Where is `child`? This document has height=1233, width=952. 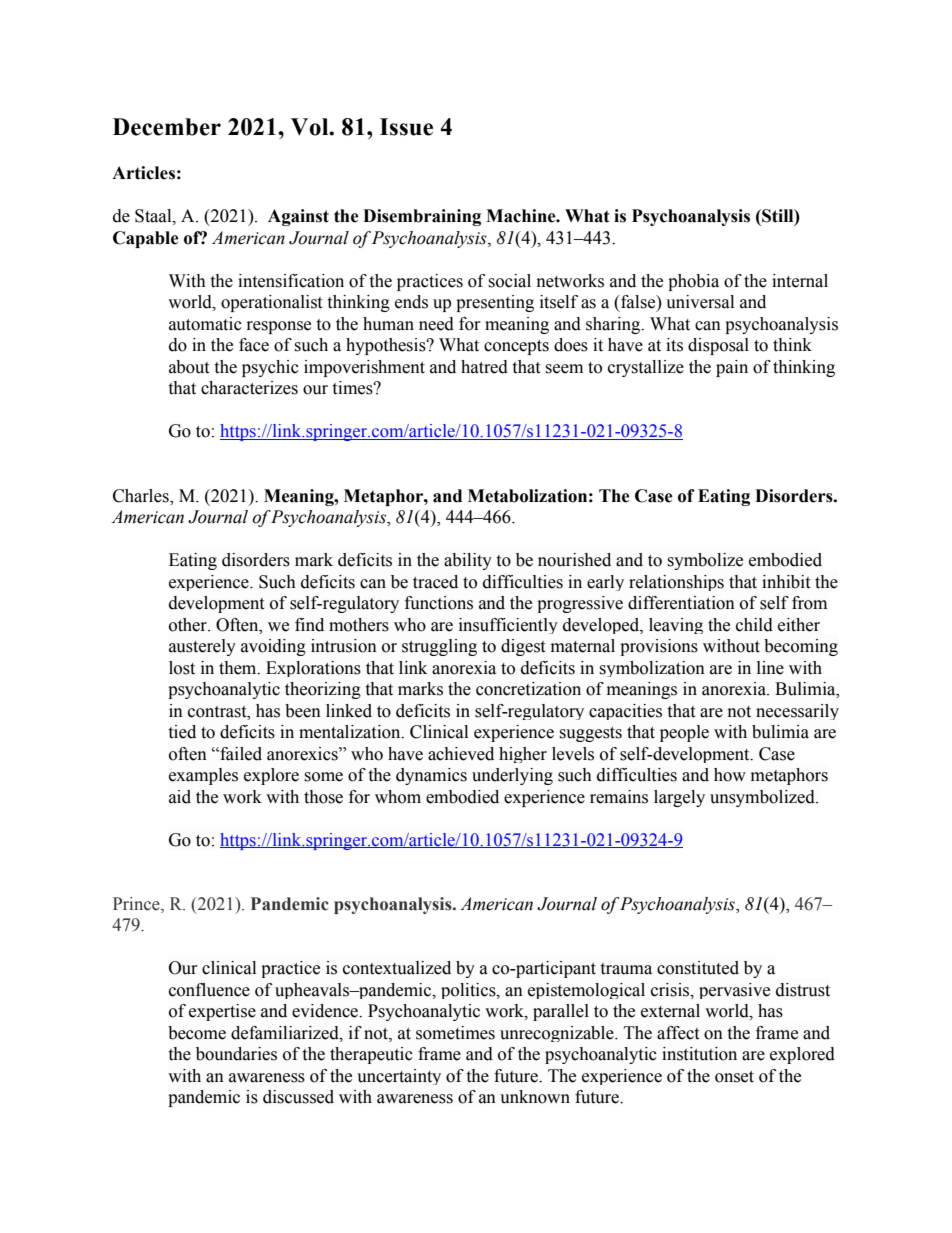
child is located at coordinates (754, 625).
